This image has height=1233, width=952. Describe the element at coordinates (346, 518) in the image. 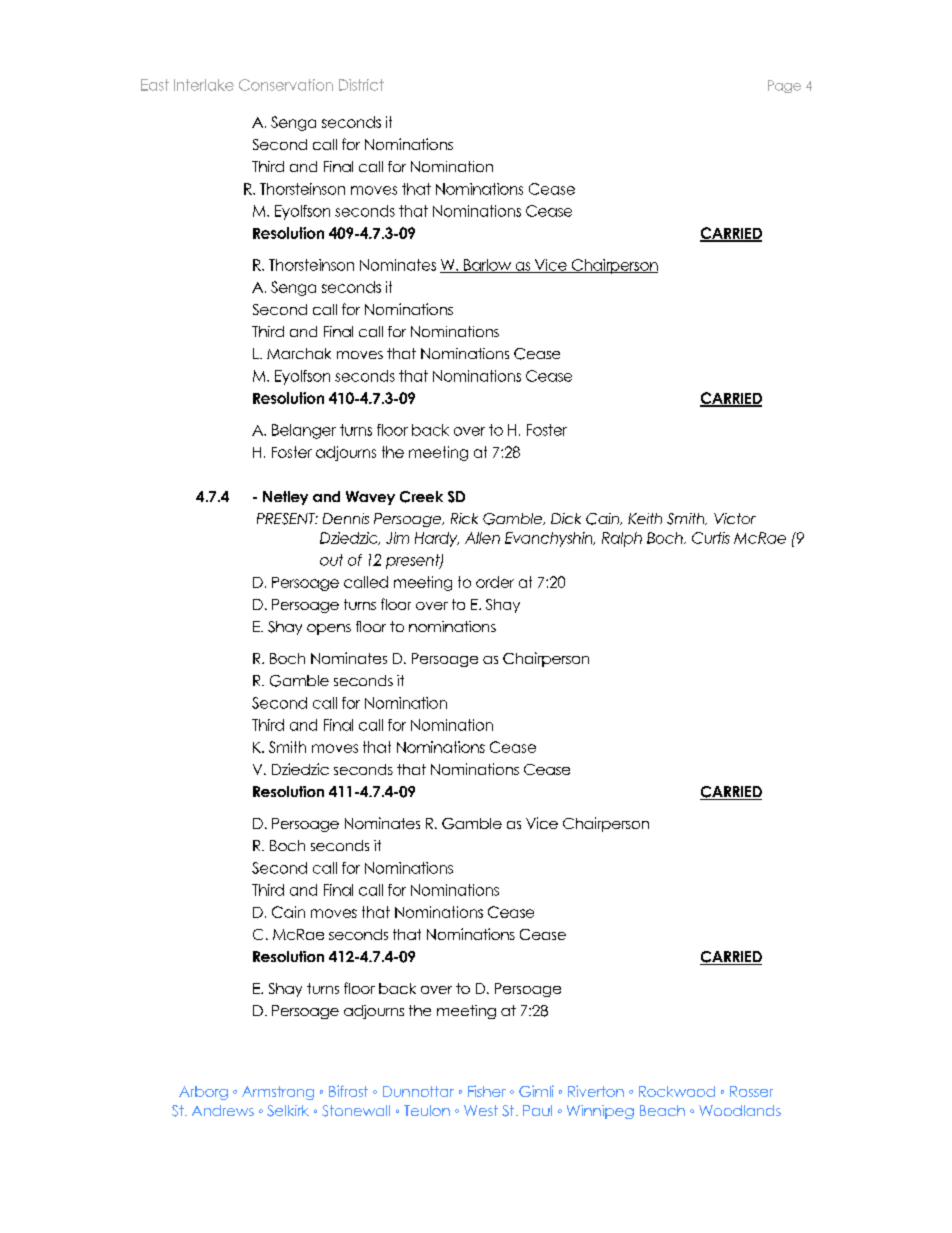

I see `Dennis` at that location.
